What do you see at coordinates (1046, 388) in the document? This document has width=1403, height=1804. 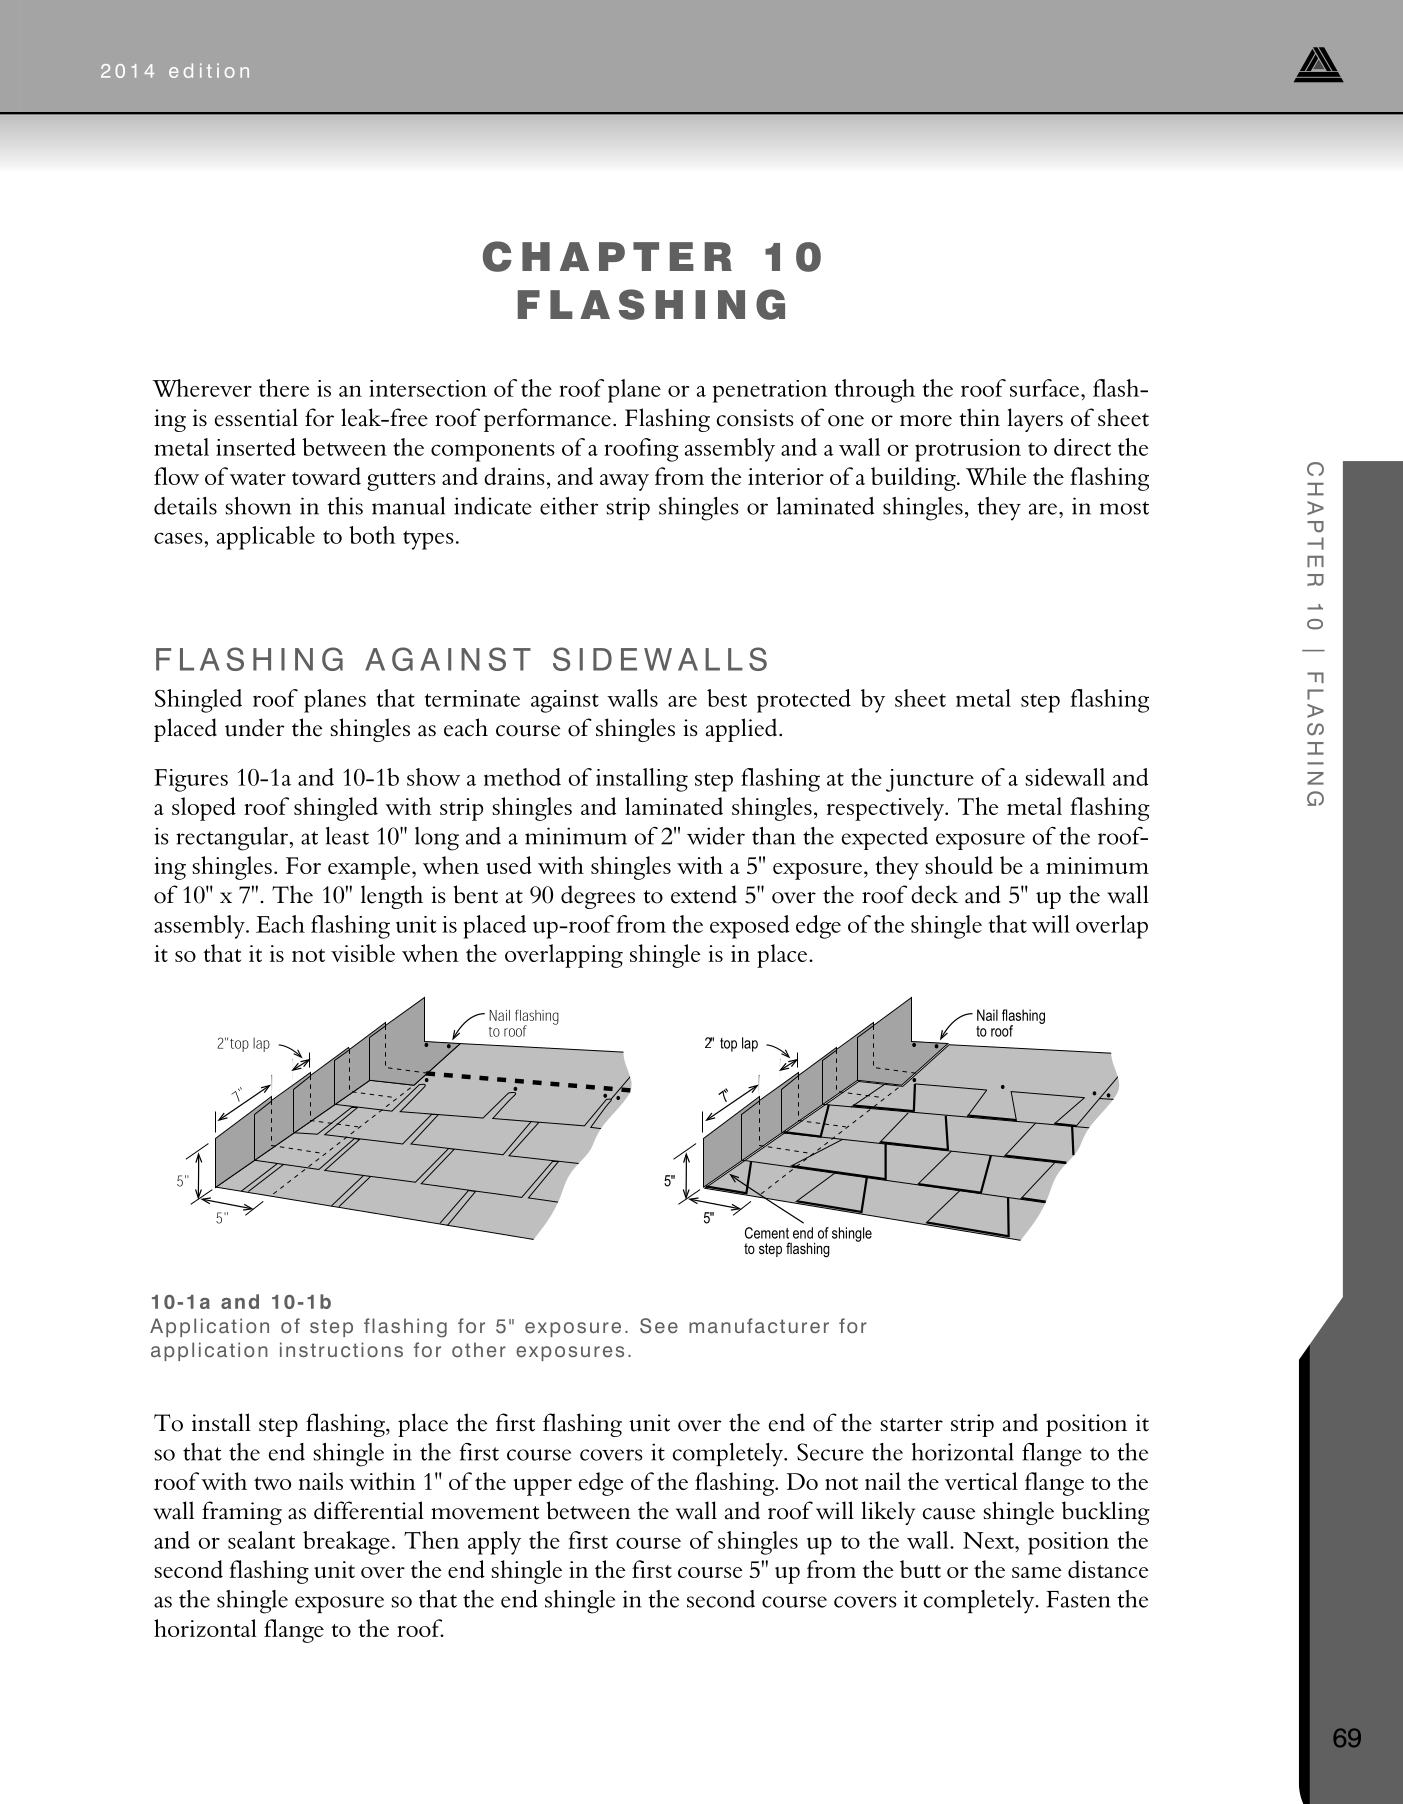 I see `surface` at bounding box center [1046, 388].
